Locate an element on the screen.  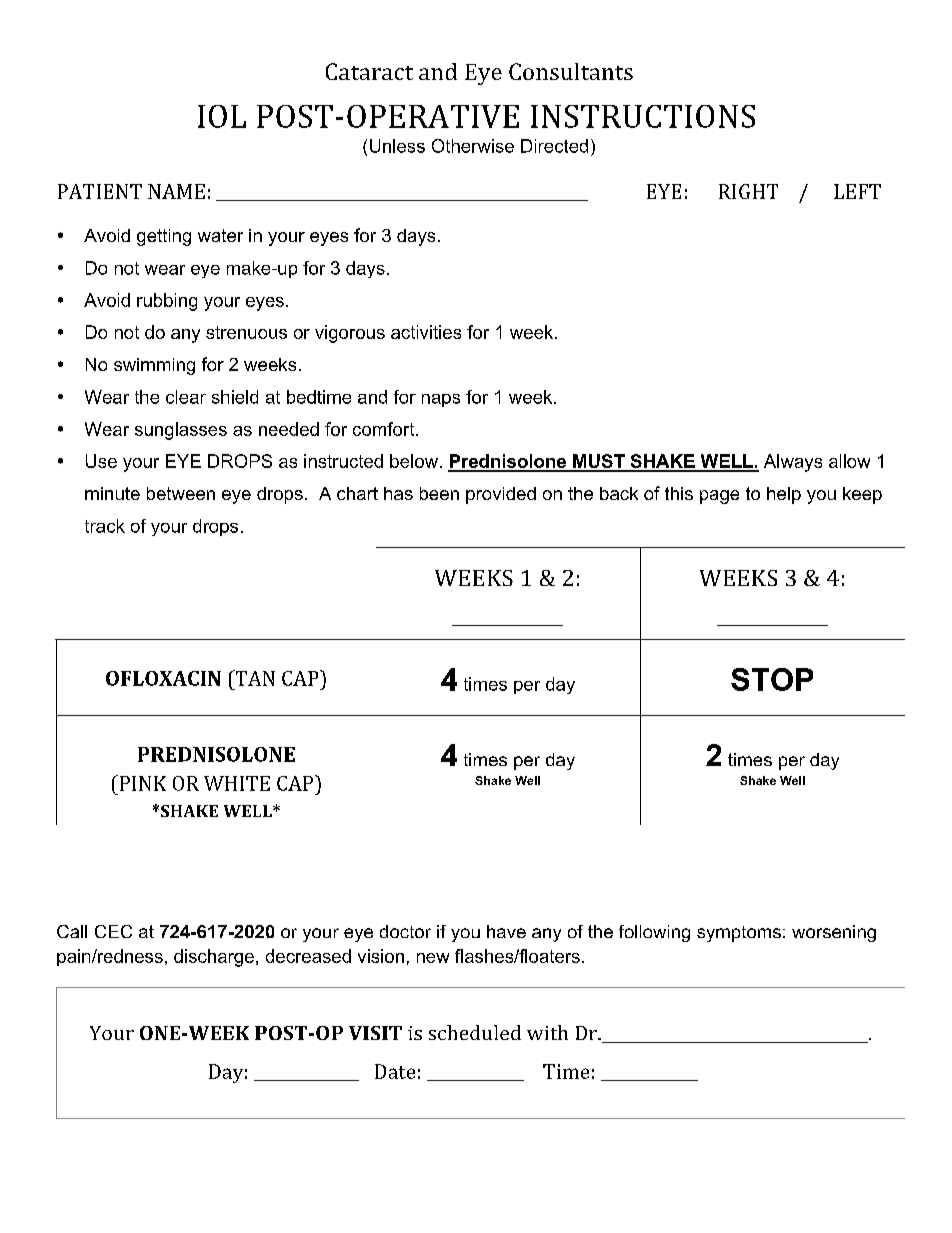
Directed is located at coordinates (554, 146).
